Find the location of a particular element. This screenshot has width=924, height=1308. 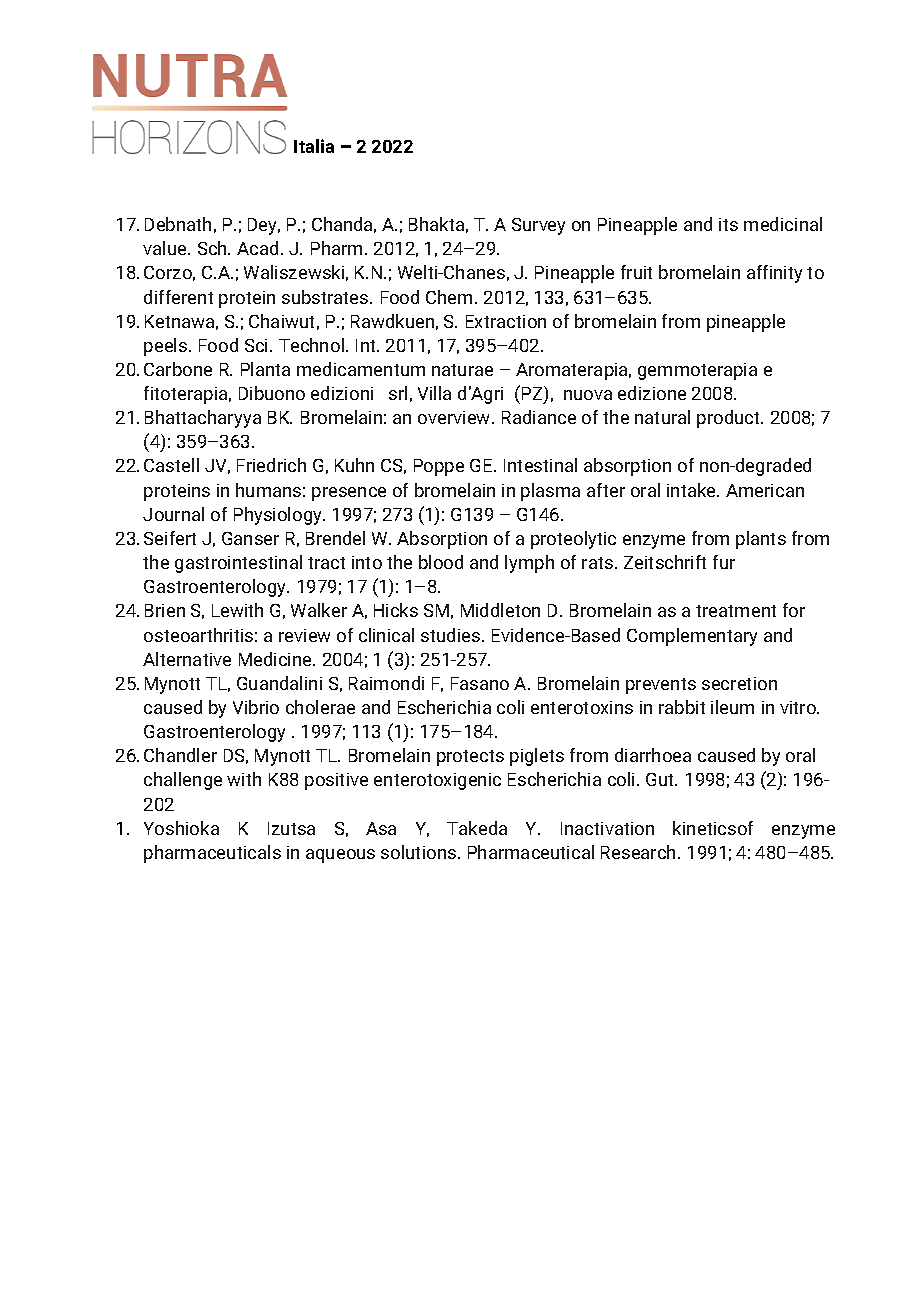

Survey is located at coordinates (538, 226).
